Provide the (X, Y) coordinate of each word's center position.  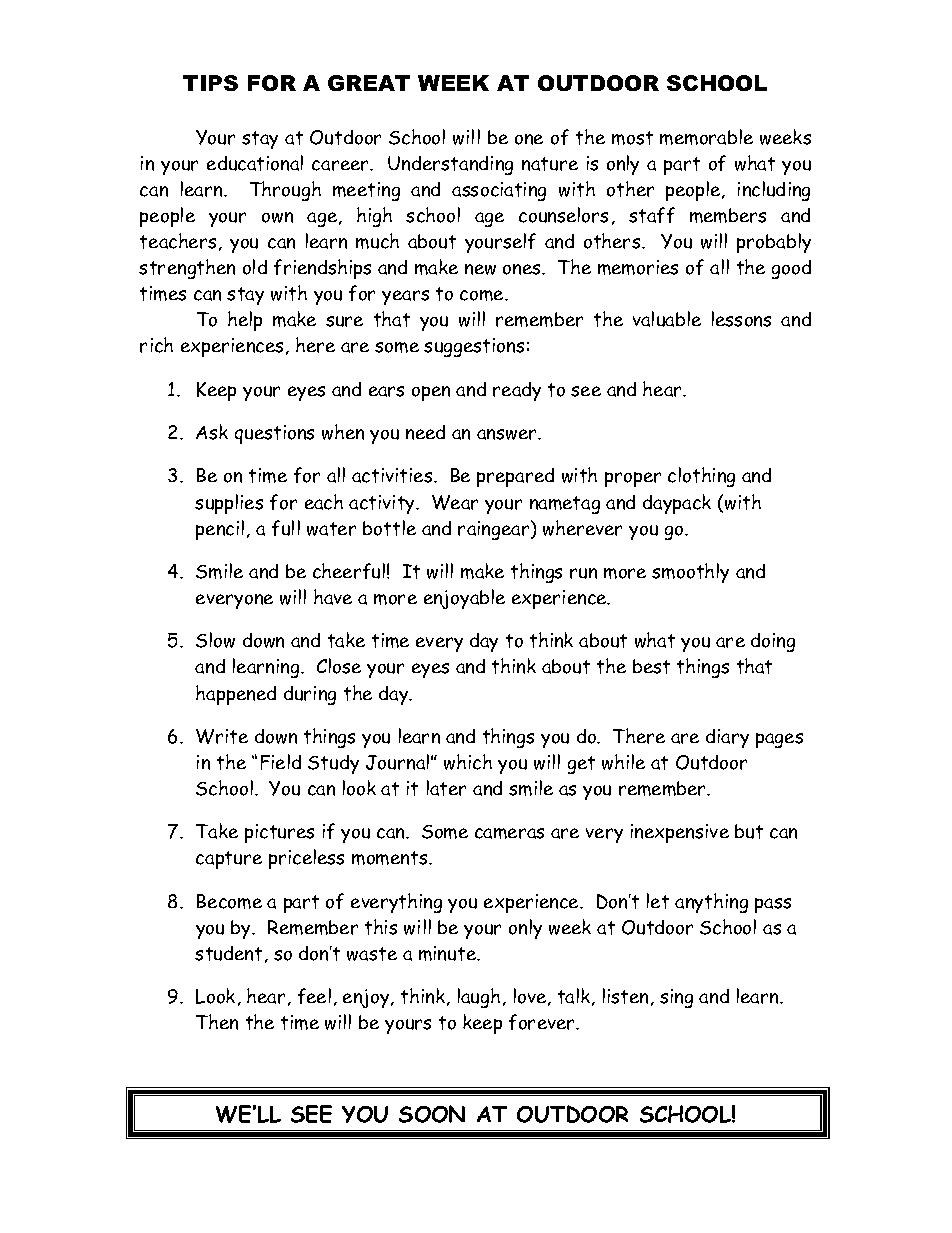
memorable (706, 137)
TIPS (210, 83)
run (583, 573)
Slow (215, 640)
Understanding (450, 165)
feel (314, 996)
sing (676, 998)
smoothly (690, 573)
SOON (432, 1114)
